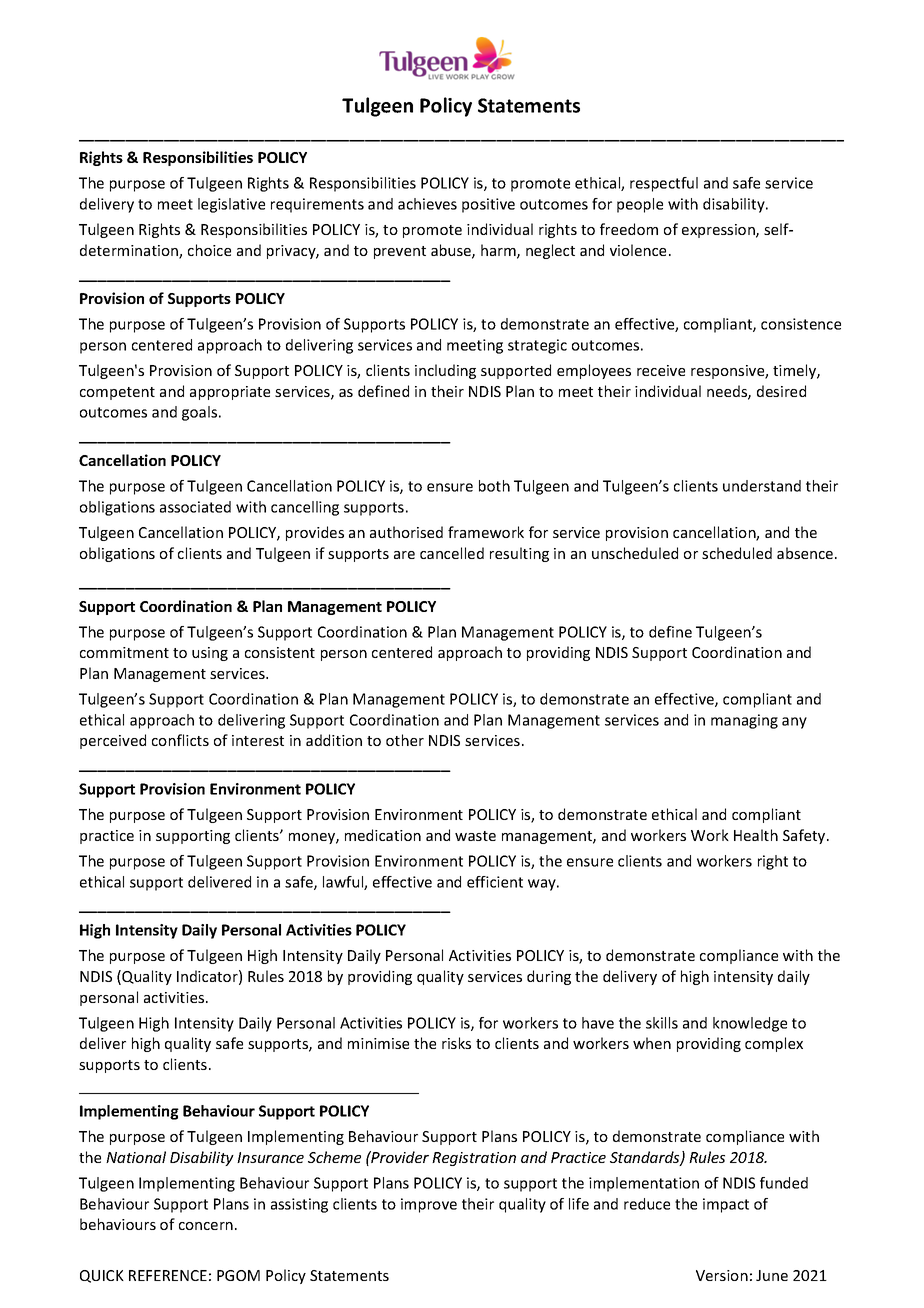  I want to click on conflicts, so click(180, 740).
